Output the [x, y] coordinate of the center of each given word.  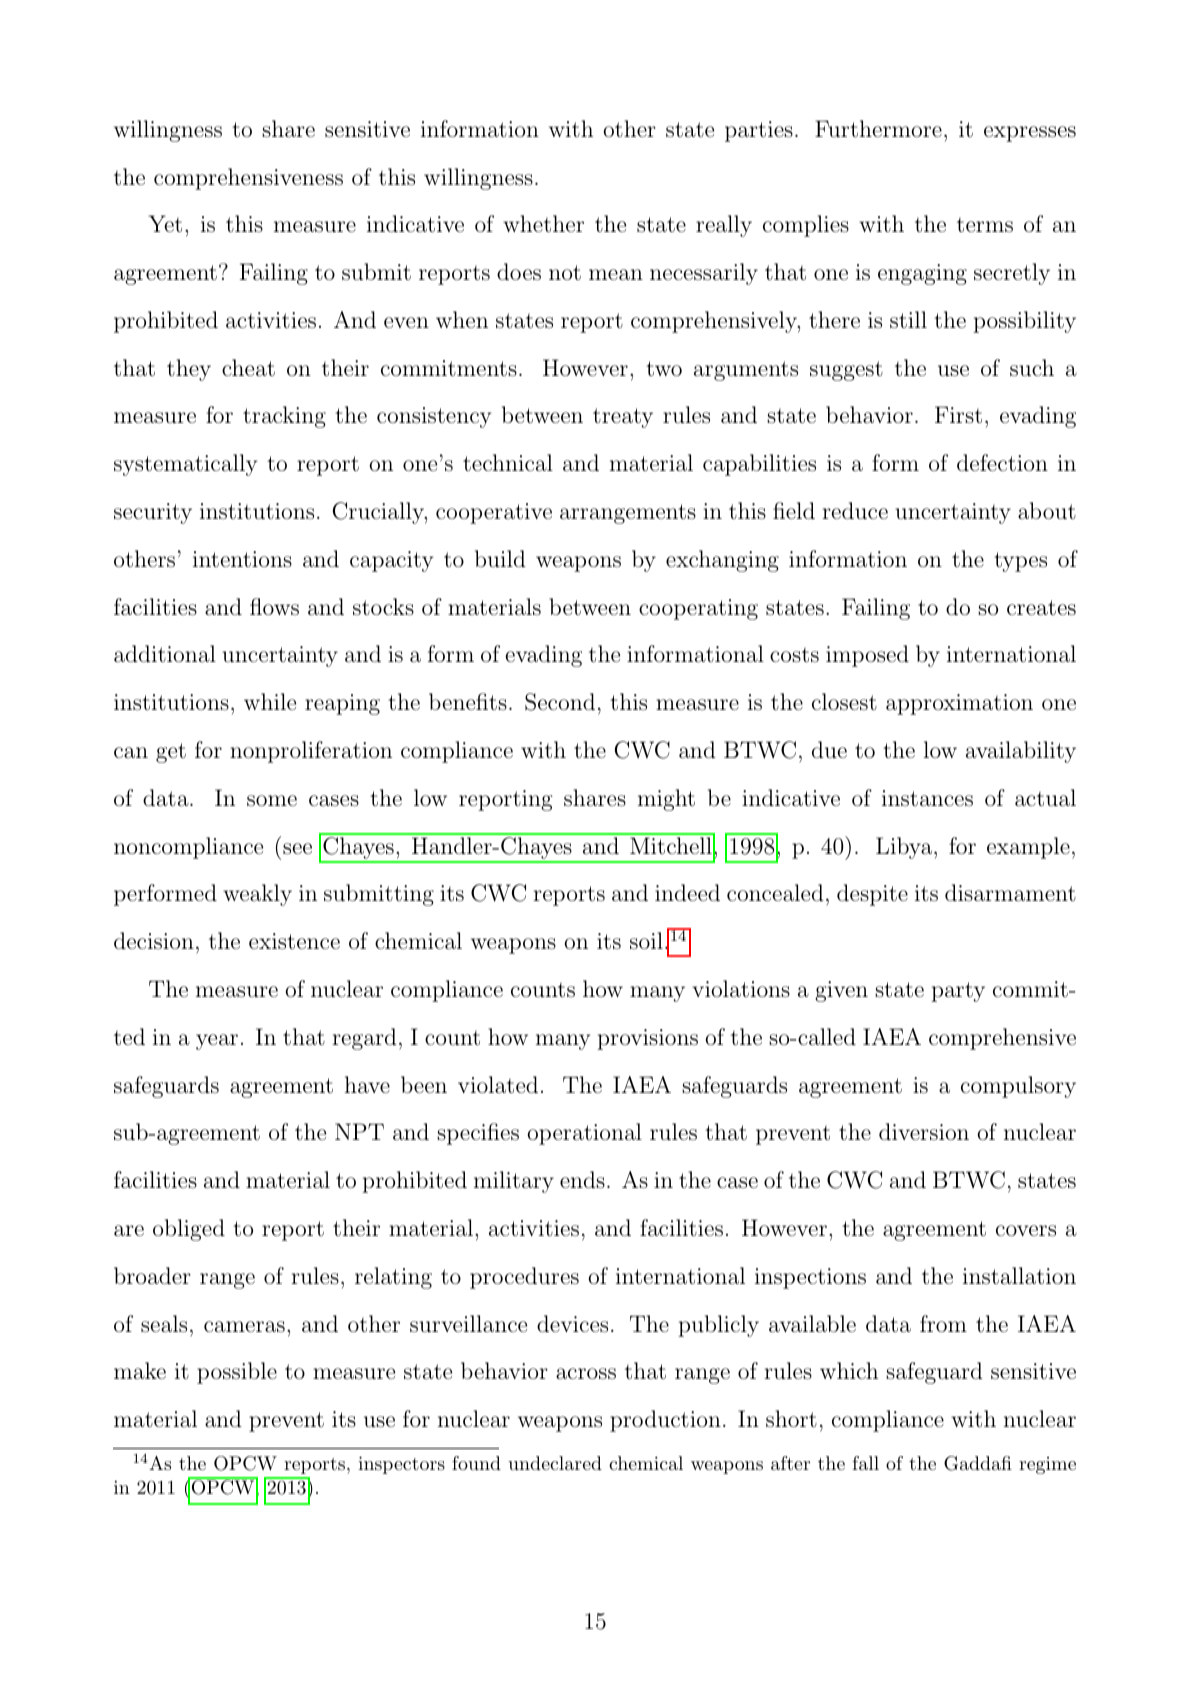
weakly [257, 895]
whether [543, 224]
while [270, 701]
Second [560, 702]
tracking [284, 417]
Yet [165, 224]
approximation [959, 704]
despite [872, 895]
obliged [189, 1230]
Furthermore [878, 129]
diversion [924, 1131]
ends [582, 1180]
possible [237, 1373]
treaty [623, 418]
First [958, 415]
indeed [687, 893]
